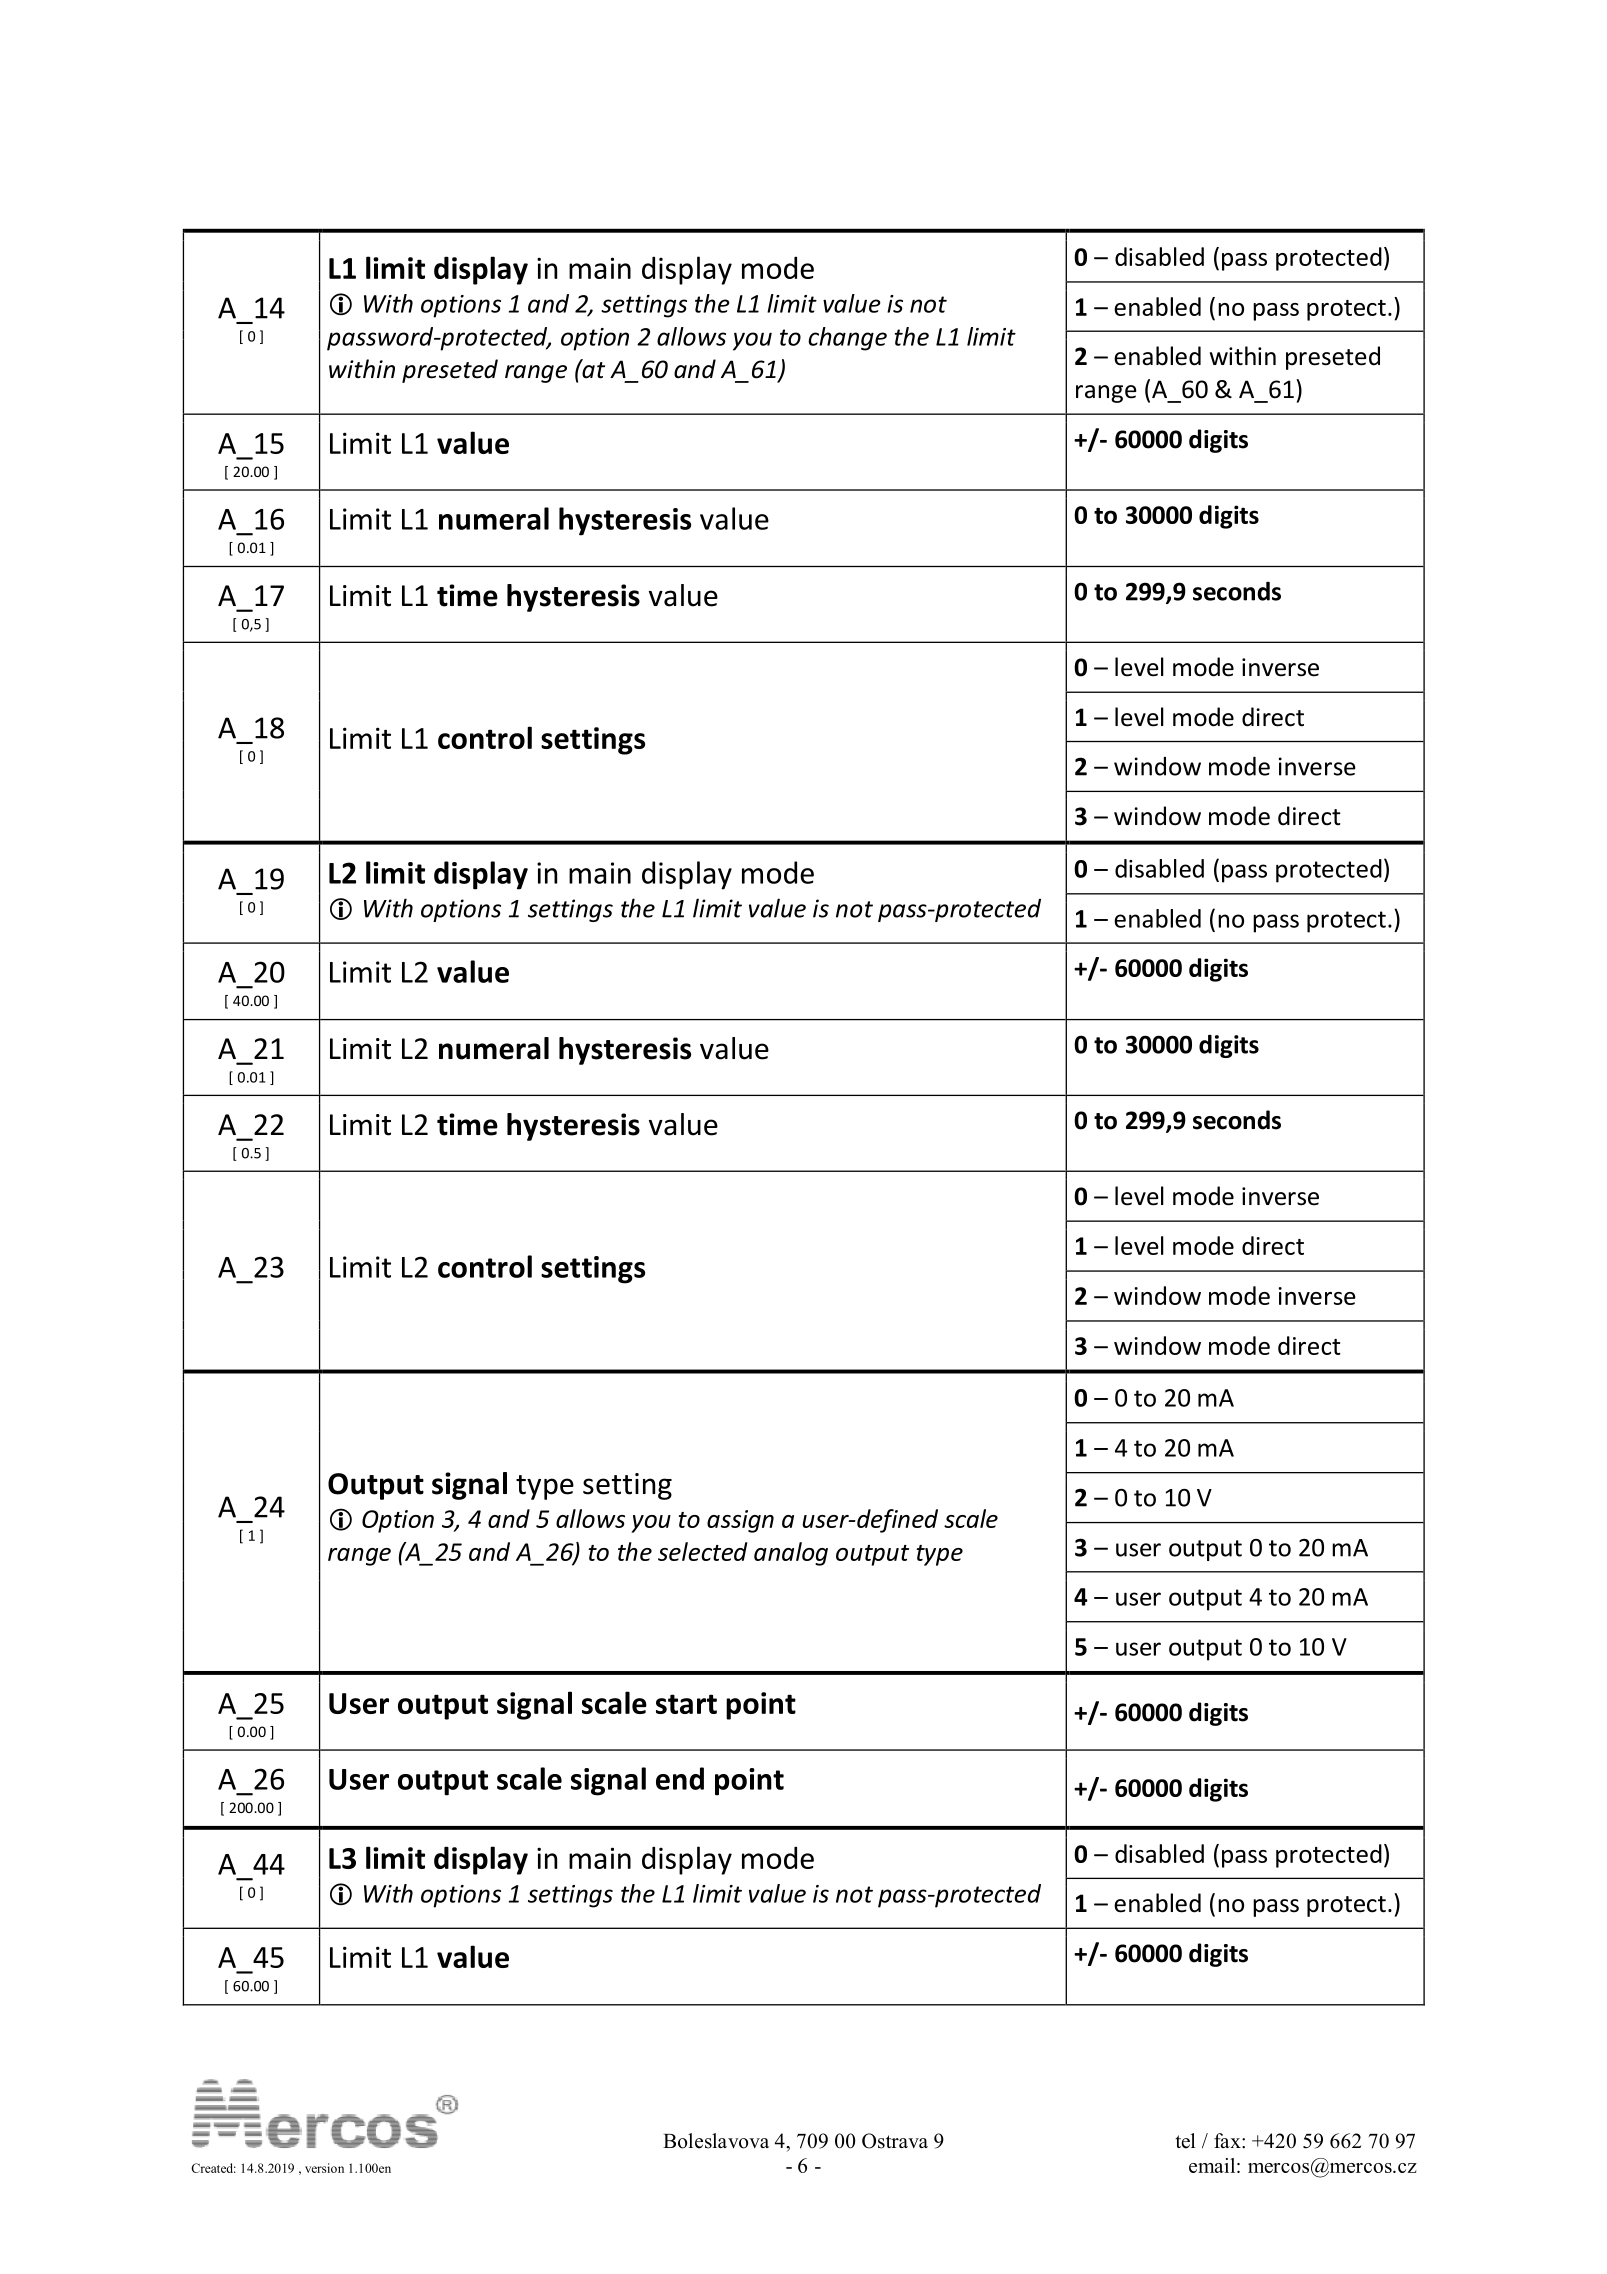 The image size is (1607, 2274). What do you see at coordinates (847, 339) in the document?
I see `change` at bounding box center [847, 339].
